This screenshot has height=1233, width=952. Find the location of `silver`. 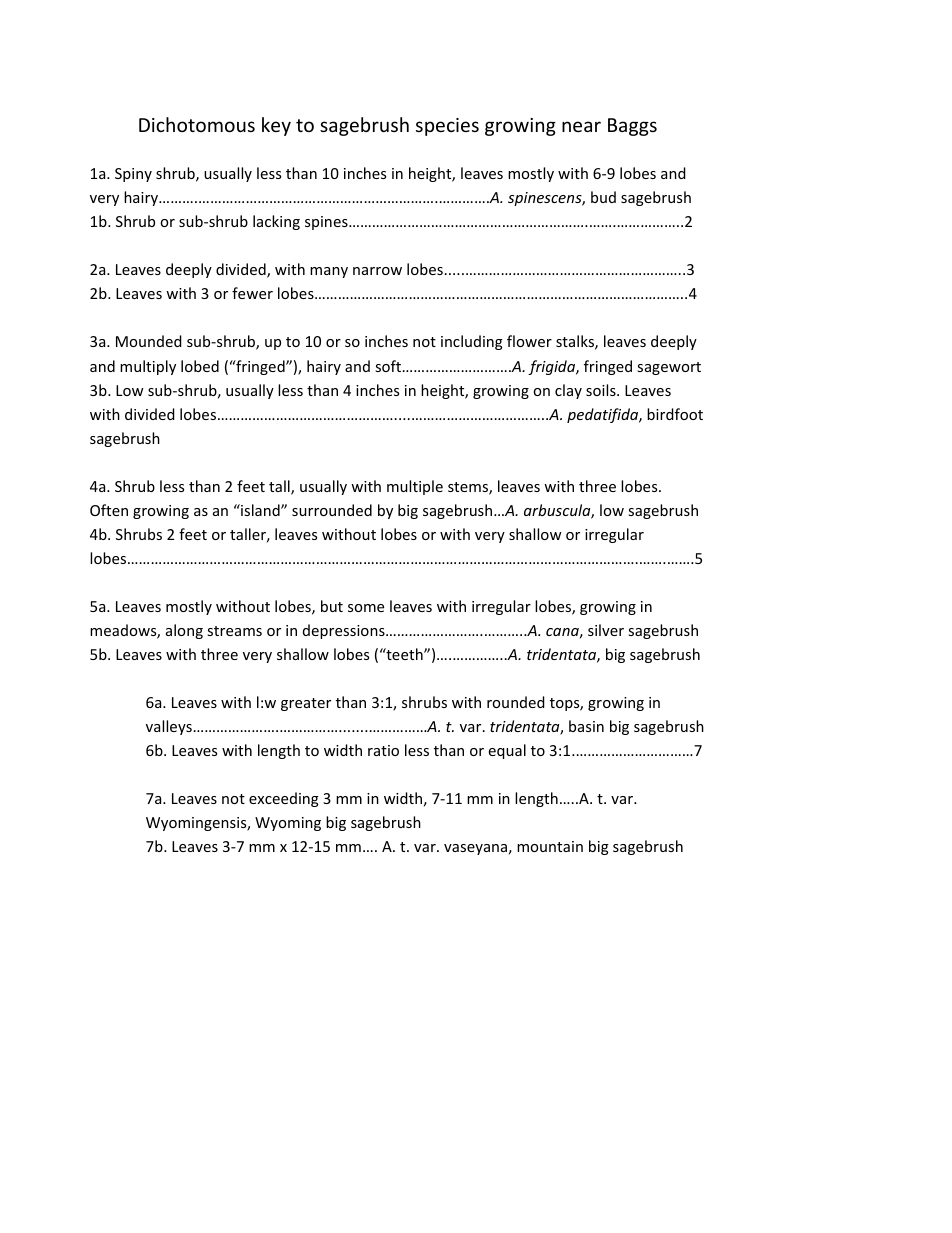

silver is located at coordinates (606, 630).
